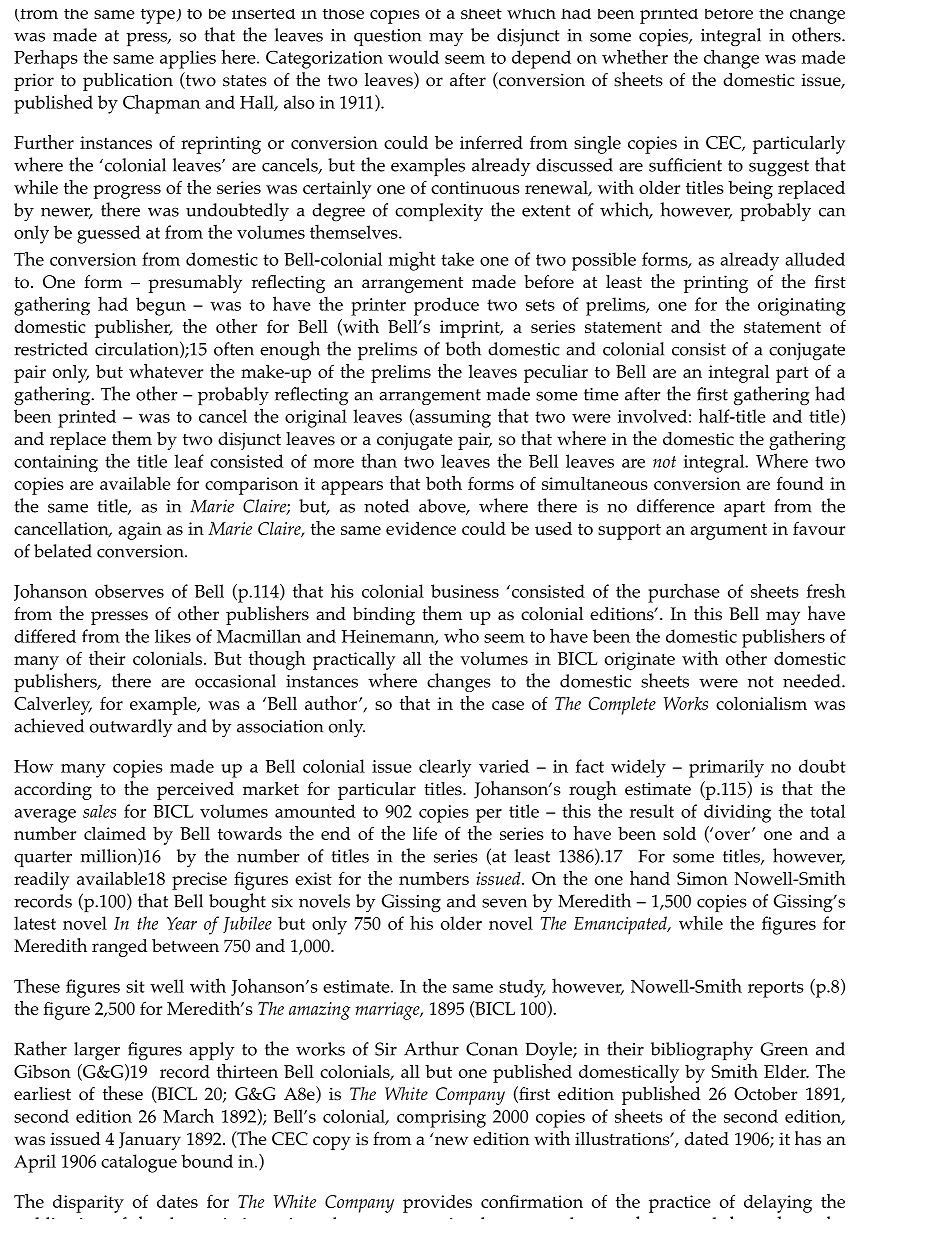 The height and width of the image is (1233, 952). What do you see at coordinates (465, 591) in the image?
I see `business` at bounding box center [465, 591].
